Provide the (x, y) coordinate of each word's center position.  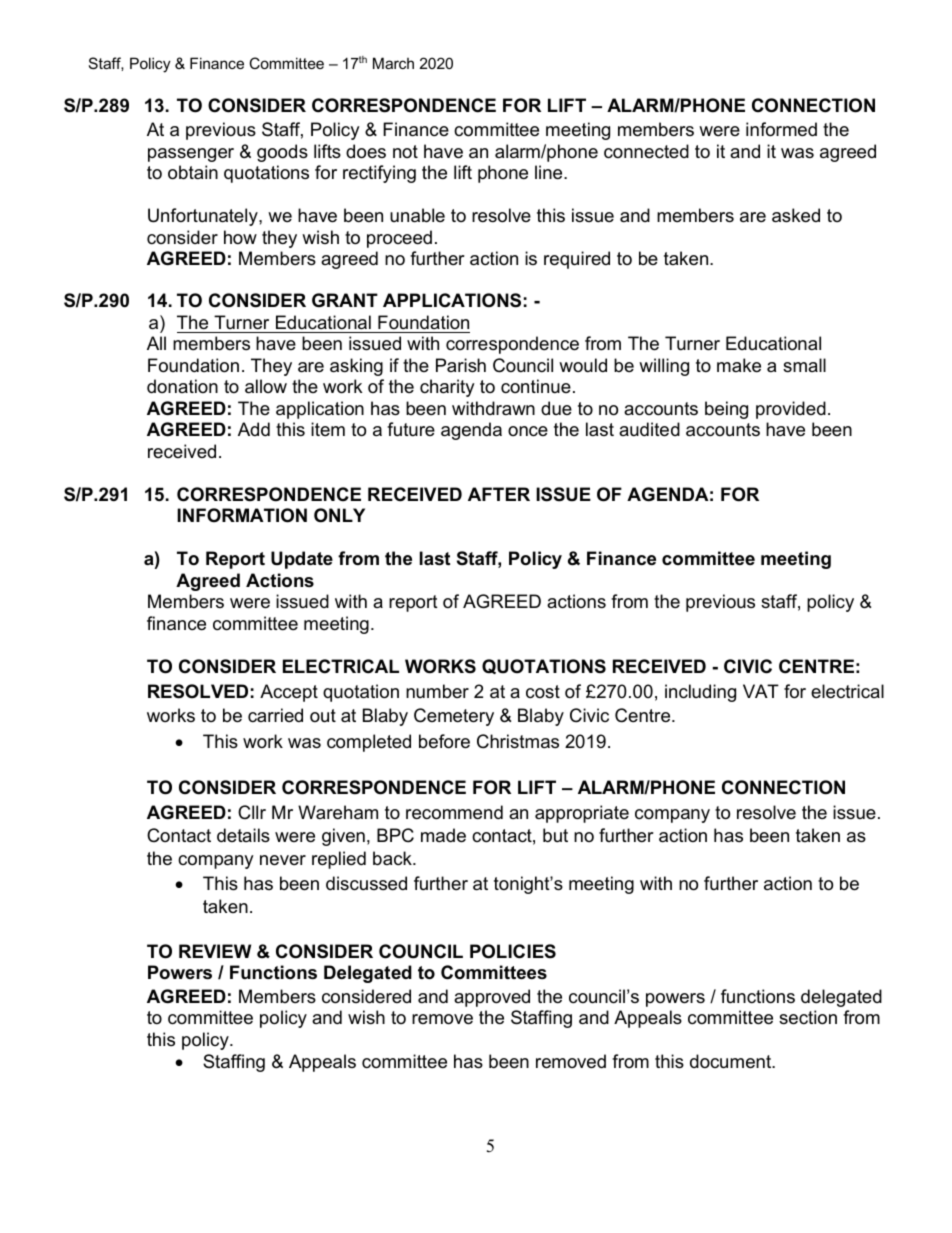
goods (282, 153)
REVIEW (215, 951)
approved (492, 998)
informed (781, 129)
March (393, 63)
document (732, 1061)
